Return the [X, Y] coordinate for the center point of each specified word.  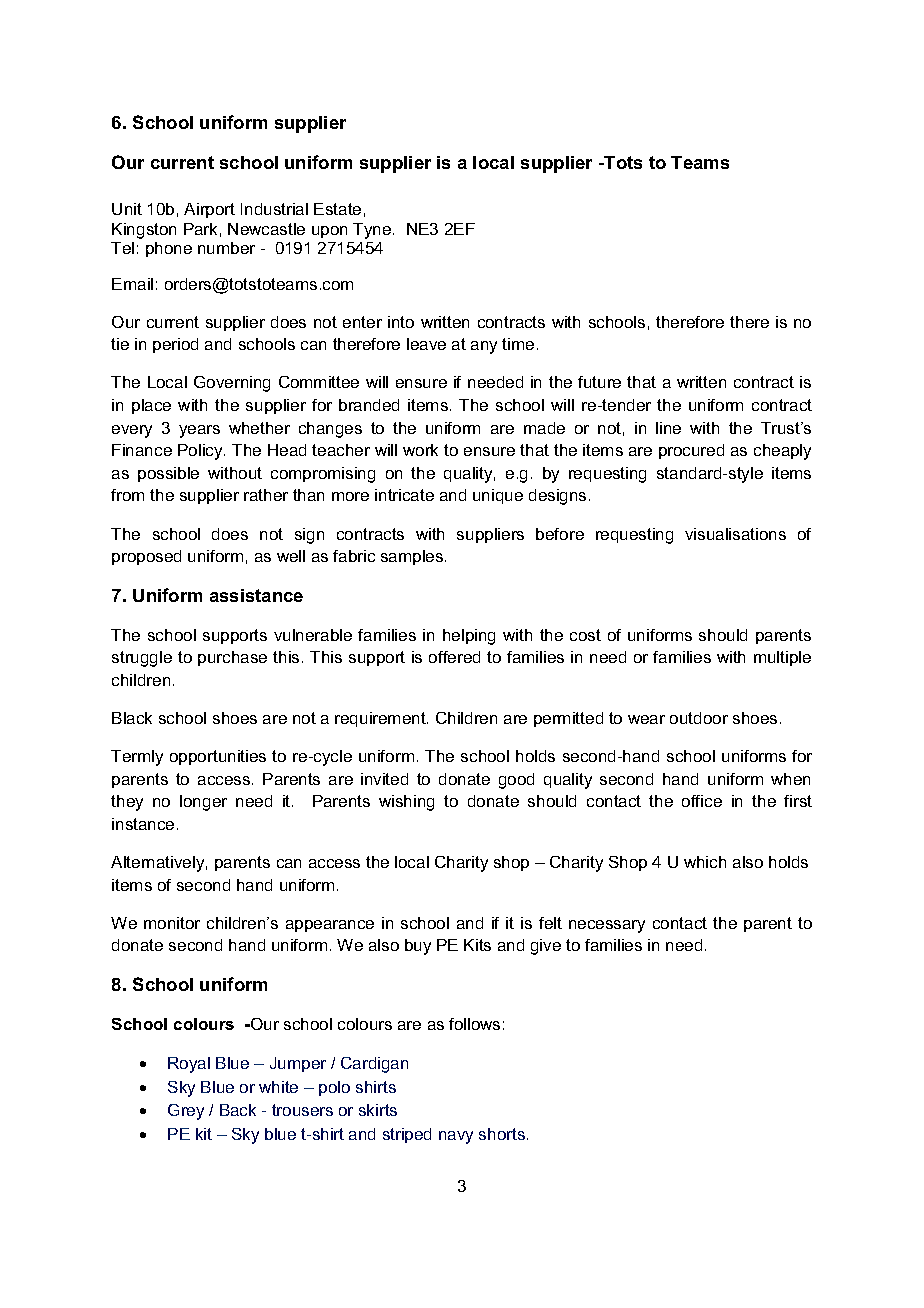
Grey [186, 1112]
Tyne [373, 231]
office [702, 801]
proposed [146, 557]
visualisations [735, 534]
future [599, 382]
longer [203, 803]
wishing [406, 803]
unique [498, 496]
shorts [502, 1134]
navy [456, 1137]
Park [200, 229]
